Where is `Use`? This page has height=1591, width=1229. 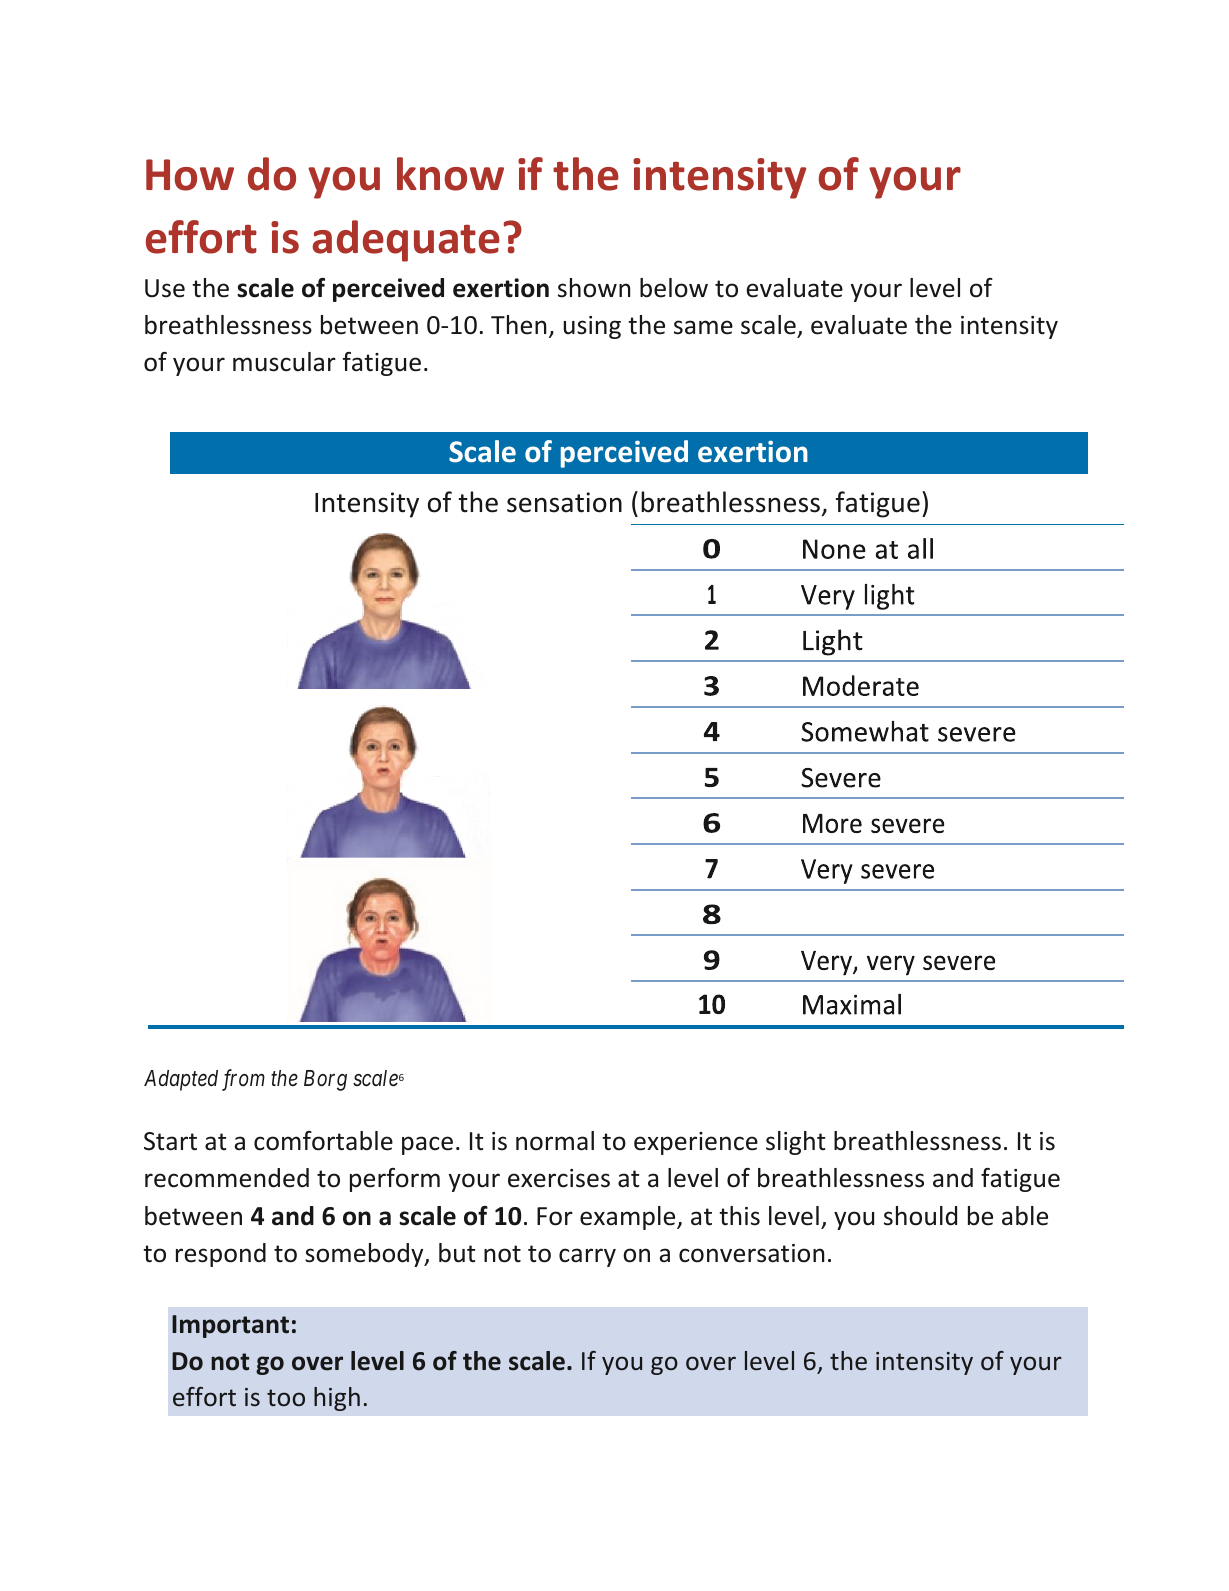
Use is located at coordinates (165, 288).
